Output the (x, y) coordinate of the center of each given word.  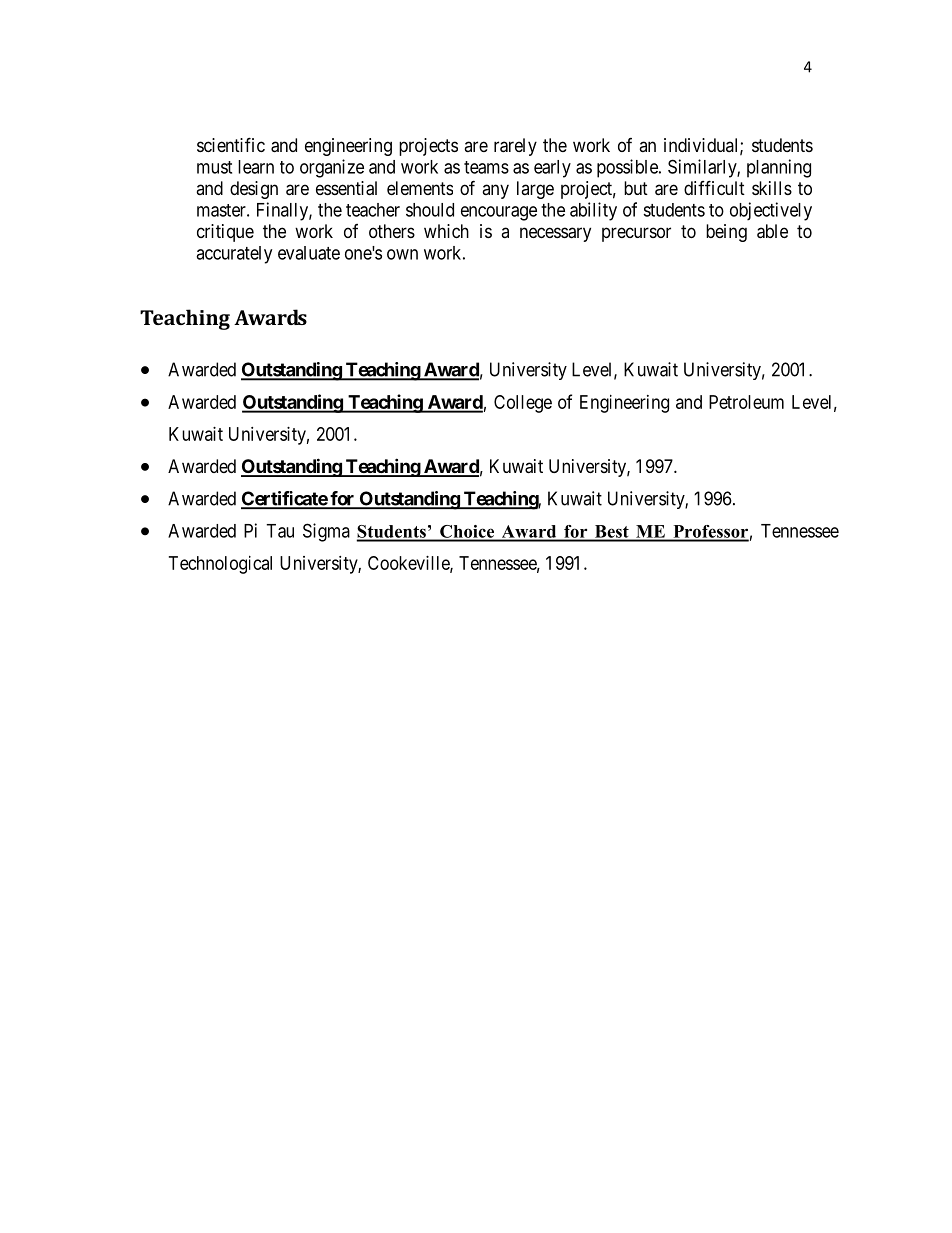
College (523, 404)
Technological (220, 565)
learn (256, 167)
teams (486, 167)
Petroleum (746, 402)
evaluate (309, 253)
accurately (234, 255)
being (726, 233)
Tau (280, 531)
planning (779, 168)
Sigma (326, 532)
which (446, 231)
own (402, 254)
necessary (555, 234)
